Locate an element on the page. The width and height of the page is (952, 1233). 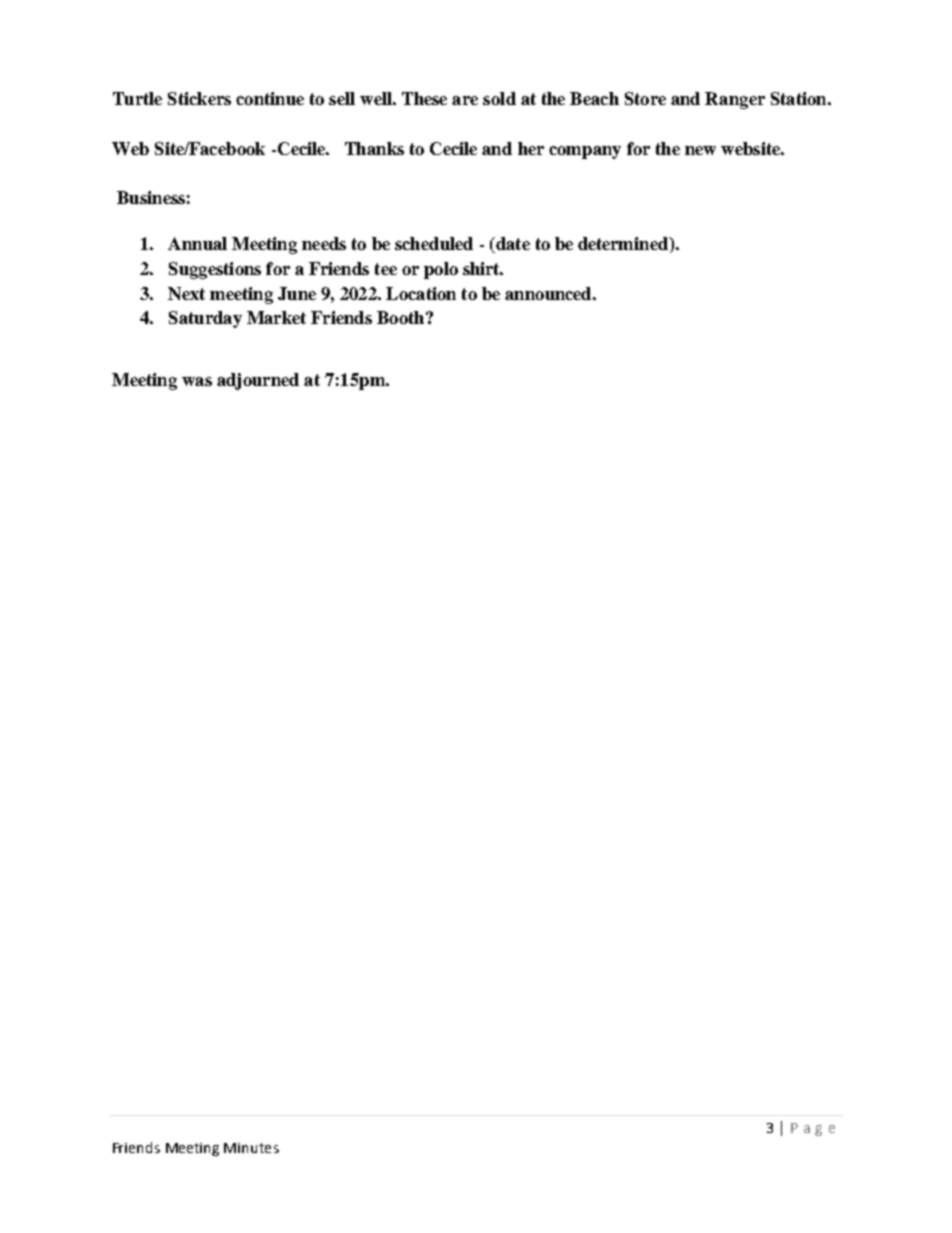
Next is located at coordinates (186, 293).
